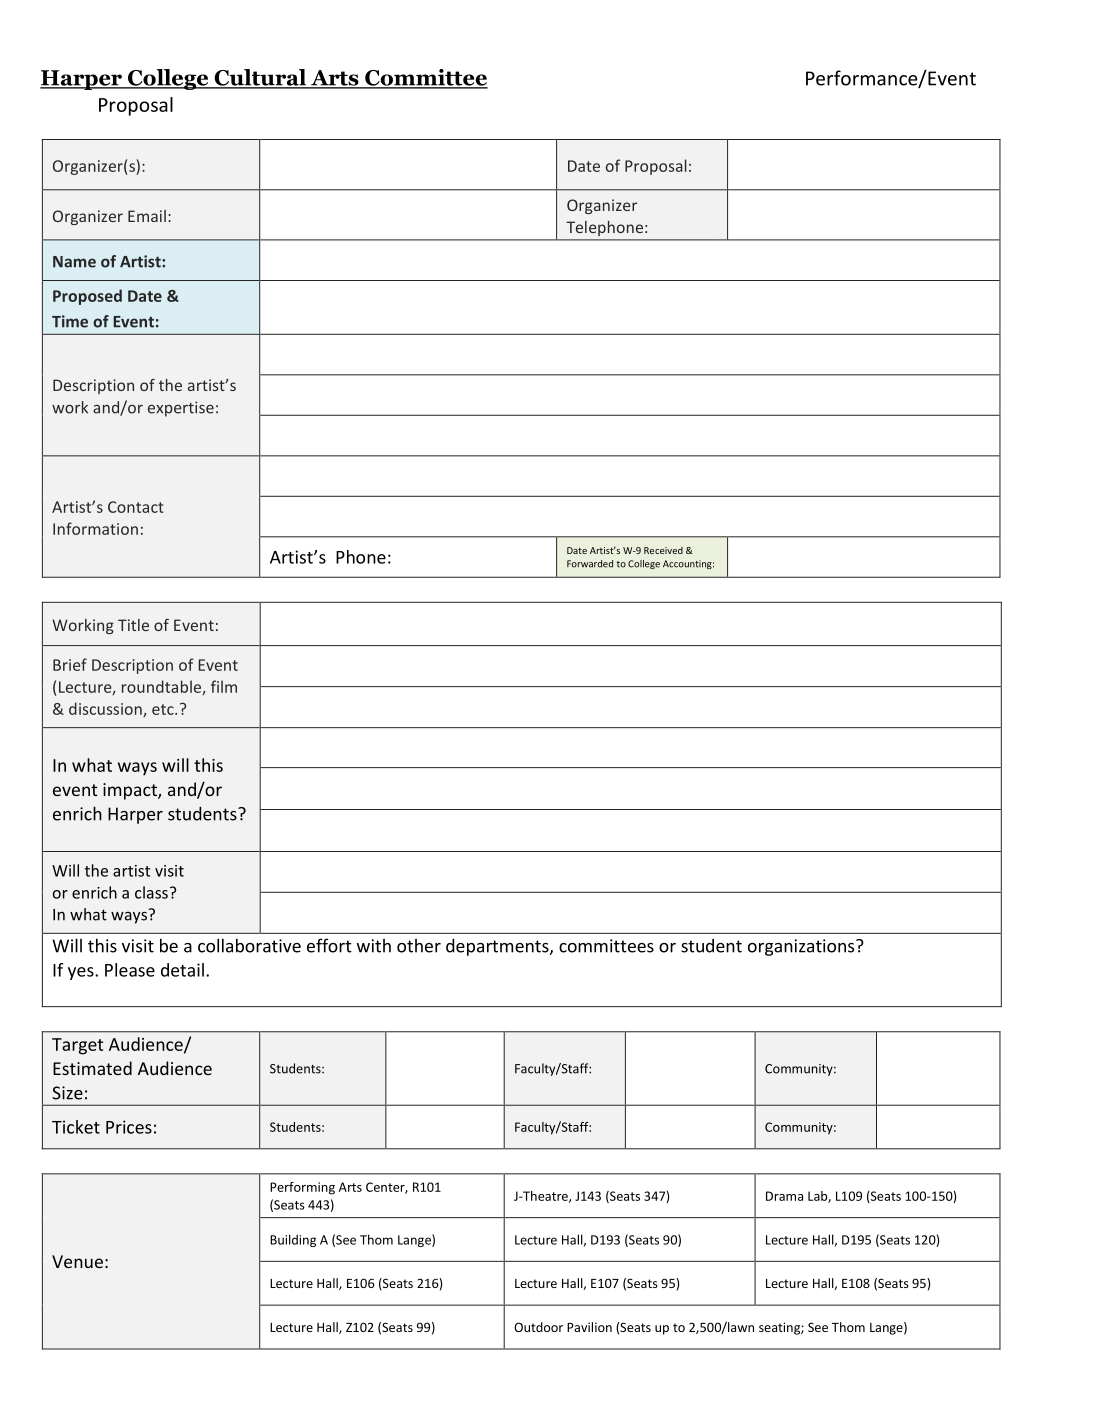  I want to click on organizations, so click(802, 947).
